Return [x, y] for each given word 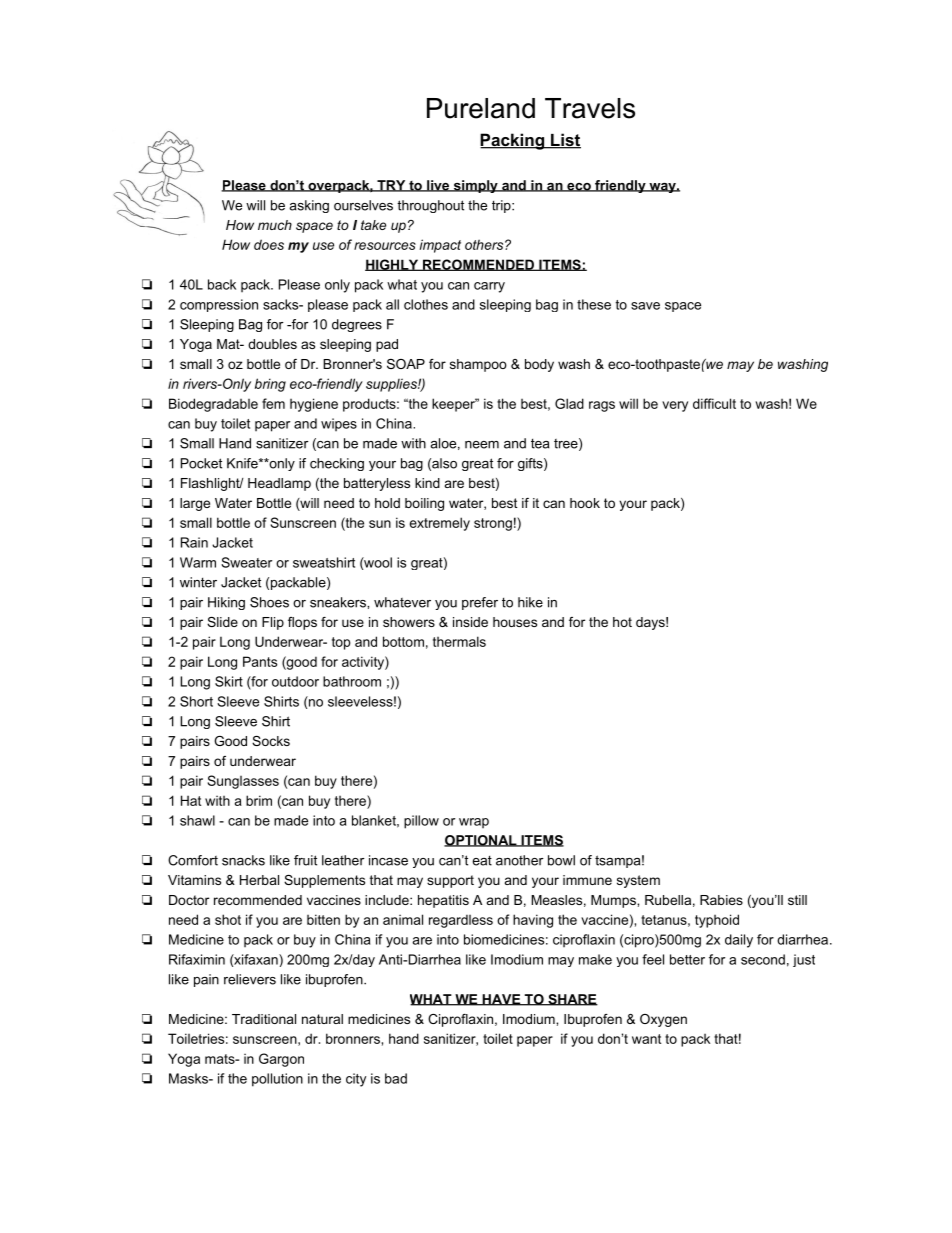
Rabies [721, 900]
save [645, 306]
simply [475, 186]
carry [489, 287]
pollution [277, 1080]
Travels [590, 108]
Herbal [259, 880]
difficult [714, 403]
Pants [260, 661]
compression [219, 305]
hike [530, 602]
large [195, 504]
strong [493, 524]
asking [309, 206]
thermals [459, 641]
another [520, 860]
